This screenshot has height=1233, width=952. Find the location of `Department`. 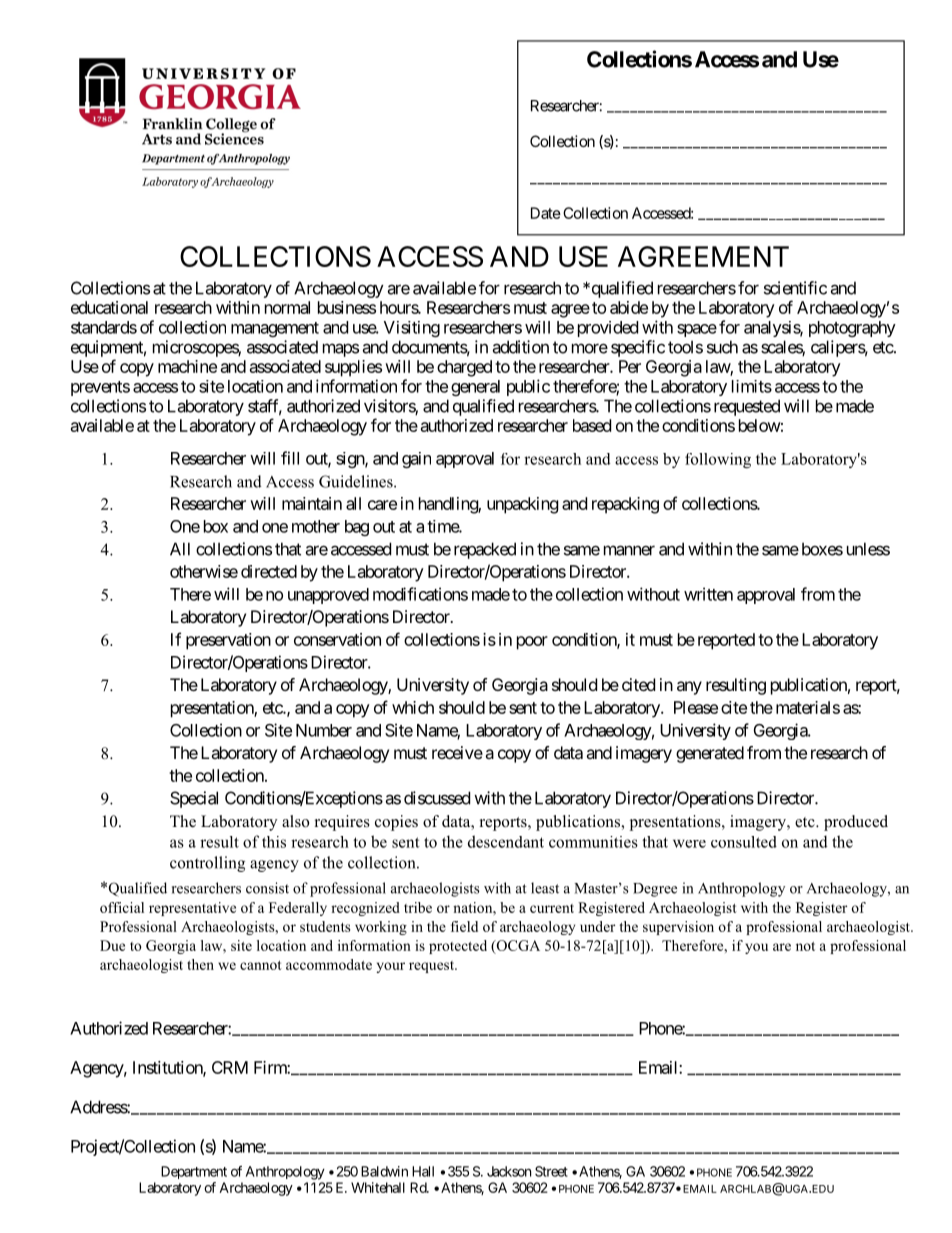

Department is located at coordinates (194, 1172).
